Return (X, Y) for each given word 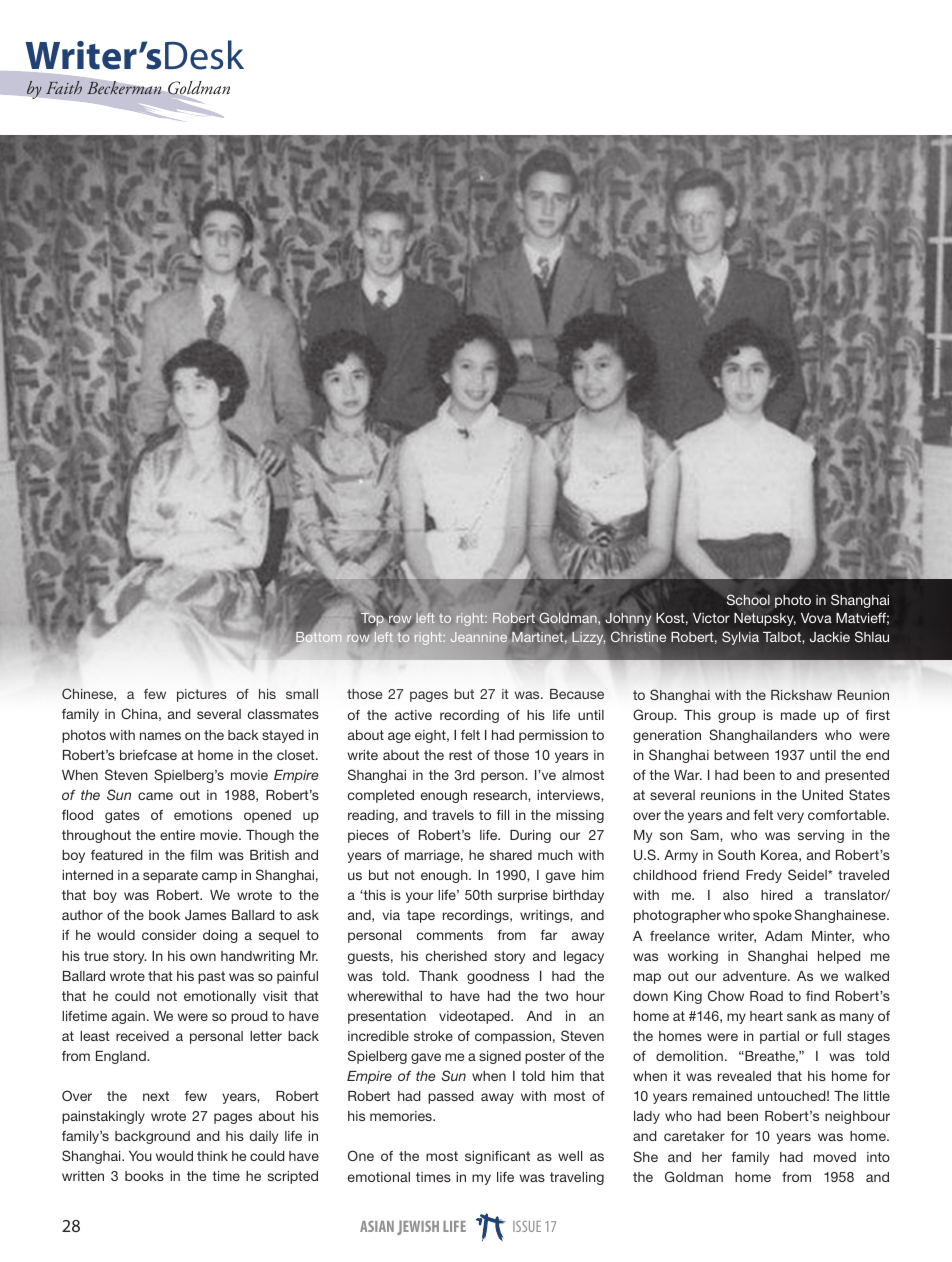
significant (497, 1157)
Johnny (628, 619)
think (212, 1156)
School (748, 599)
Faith (64, 87)
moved (835, 1157)
